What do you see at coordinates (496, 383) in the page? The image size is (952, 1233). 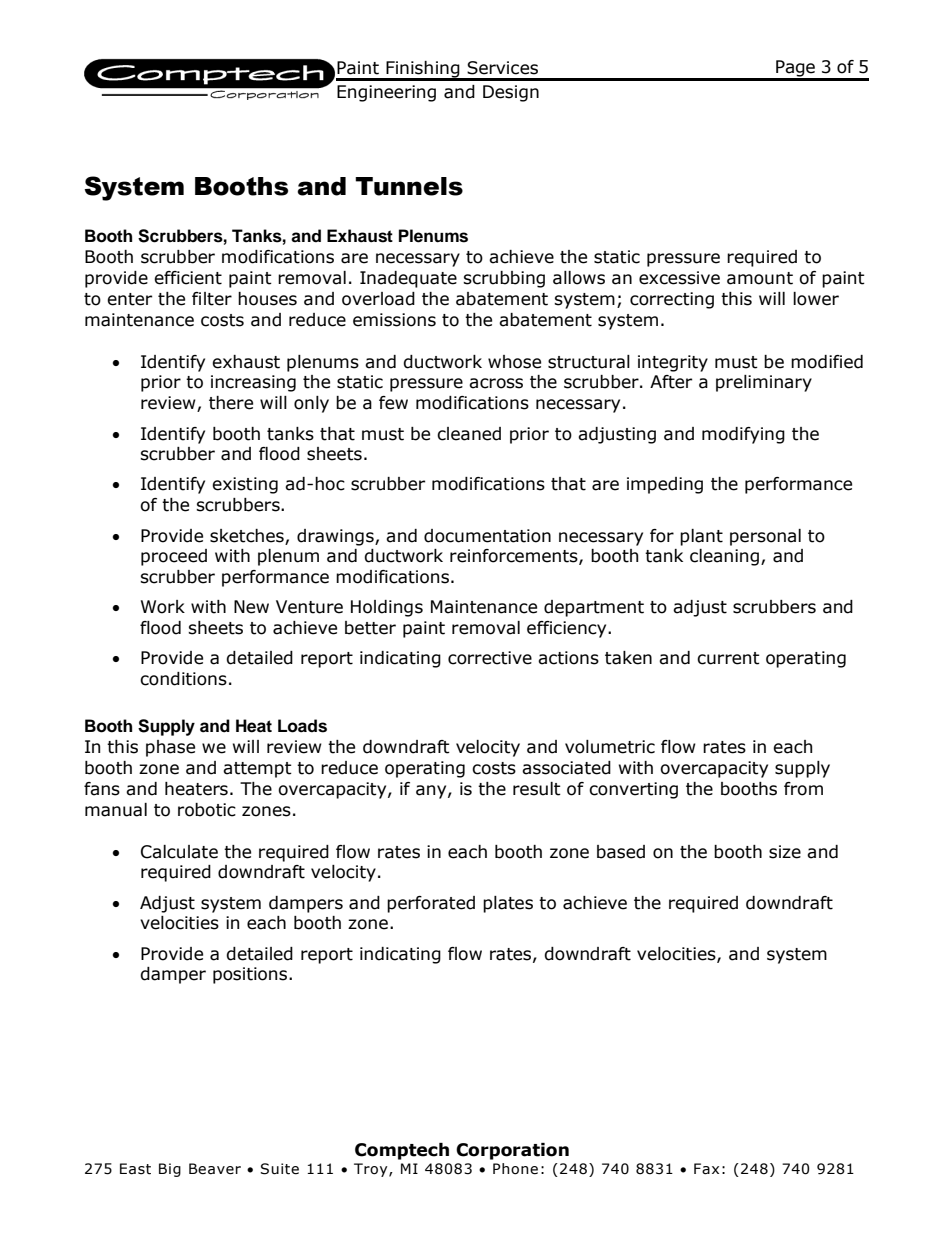 I see `across` at bounding box center [496, 383].
